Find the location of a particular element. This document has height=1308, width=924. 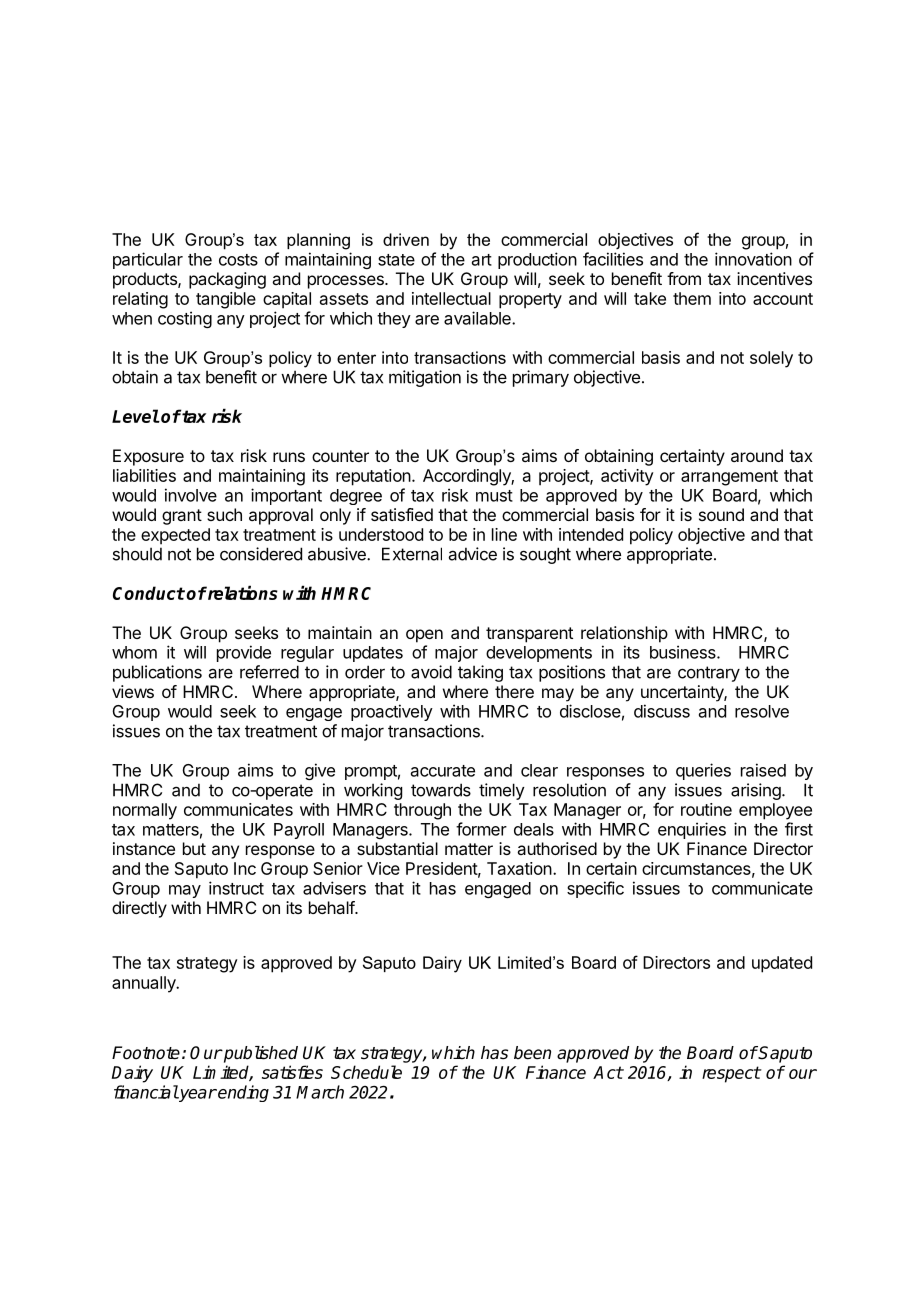

ending is located at coordinates (242, 1093).
